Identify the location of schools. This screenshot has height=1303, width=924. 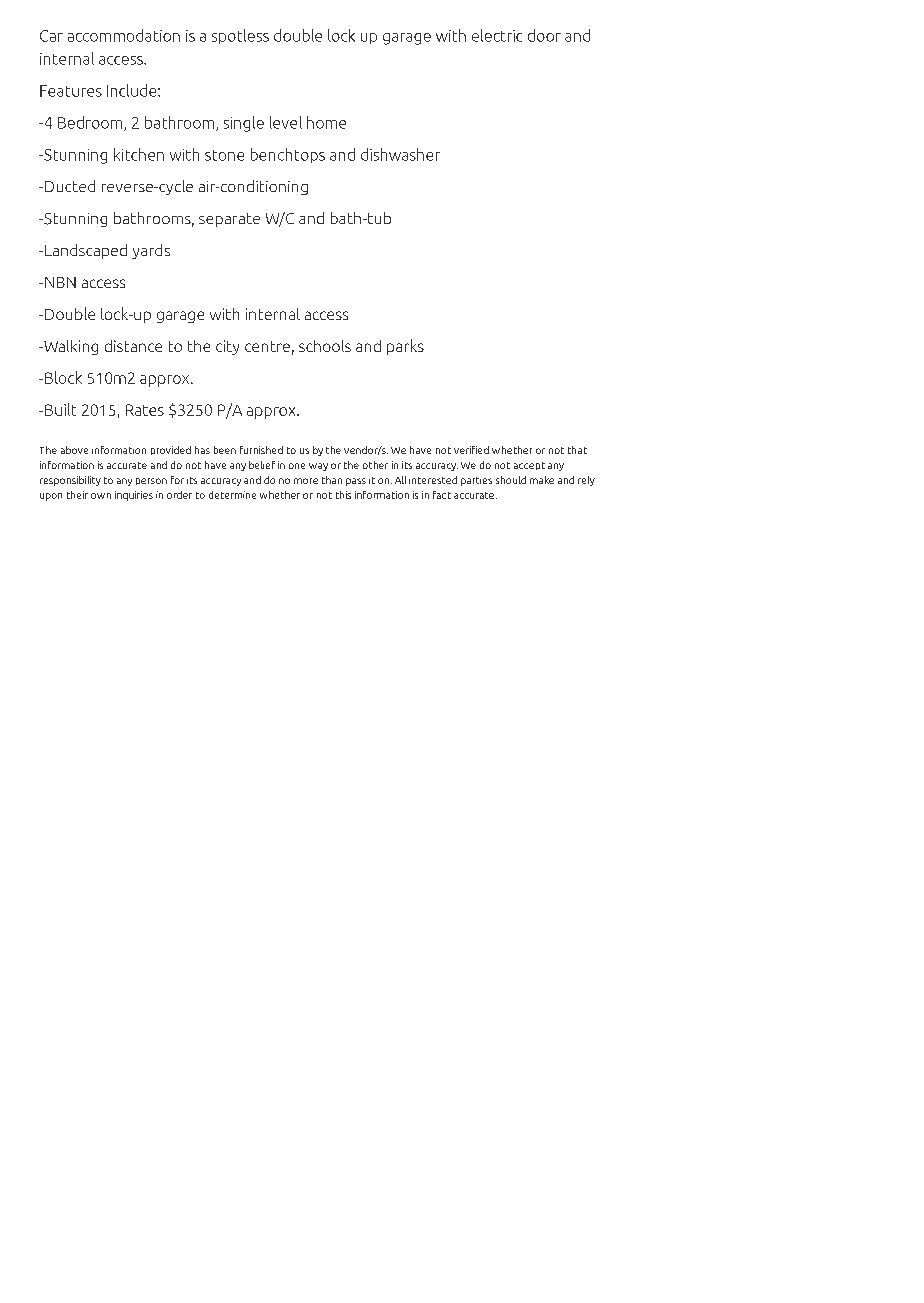
(325, 346).
